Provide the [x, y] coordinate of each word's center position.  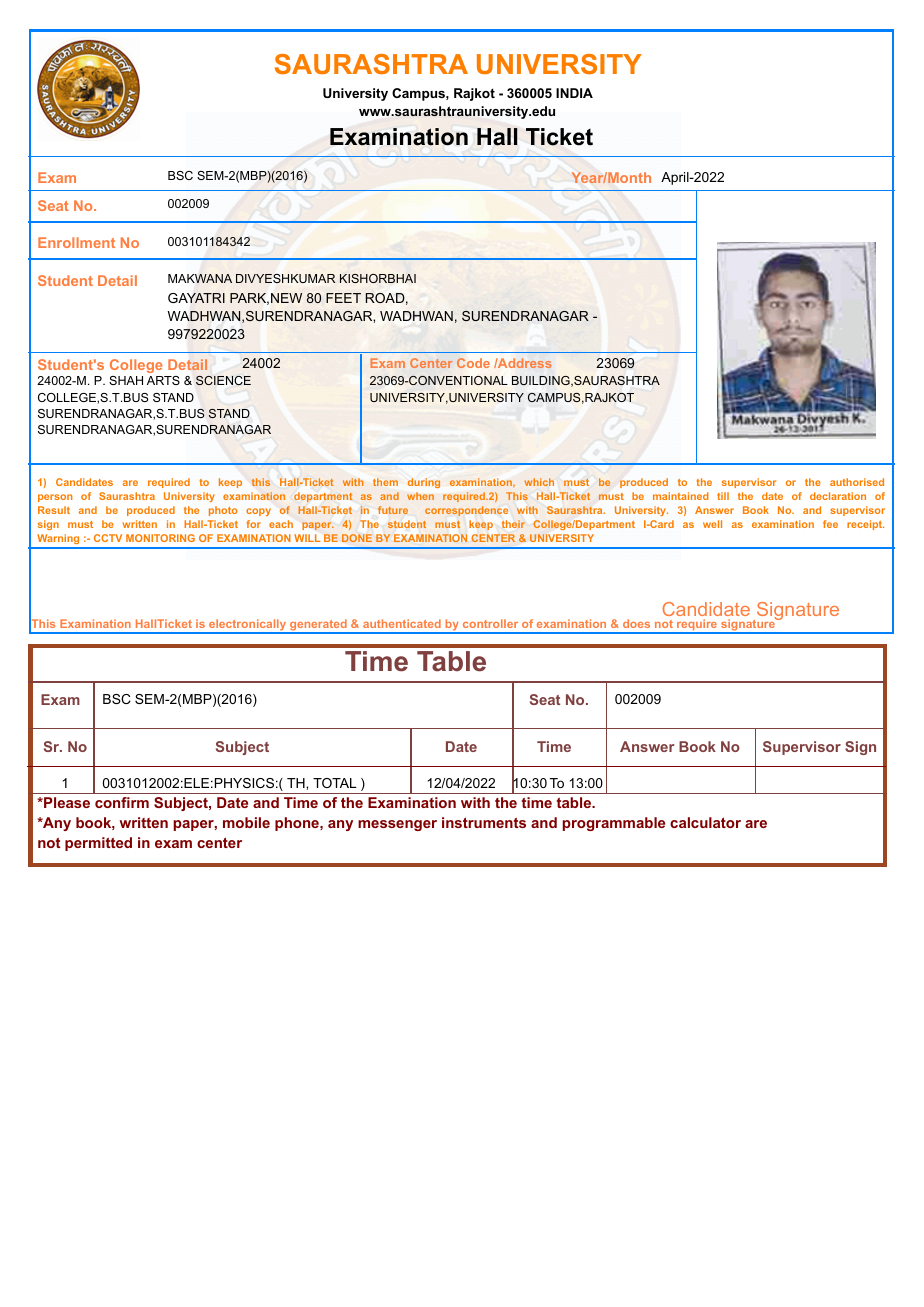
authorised [857, 482]
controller [490, 623]
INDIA [574, 93]
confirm [122, 802]
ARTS [163, 380]
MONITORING [160, 538]
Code [473, 363]
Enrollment [76, 242]
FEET [343, 298]
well [712, 524]
